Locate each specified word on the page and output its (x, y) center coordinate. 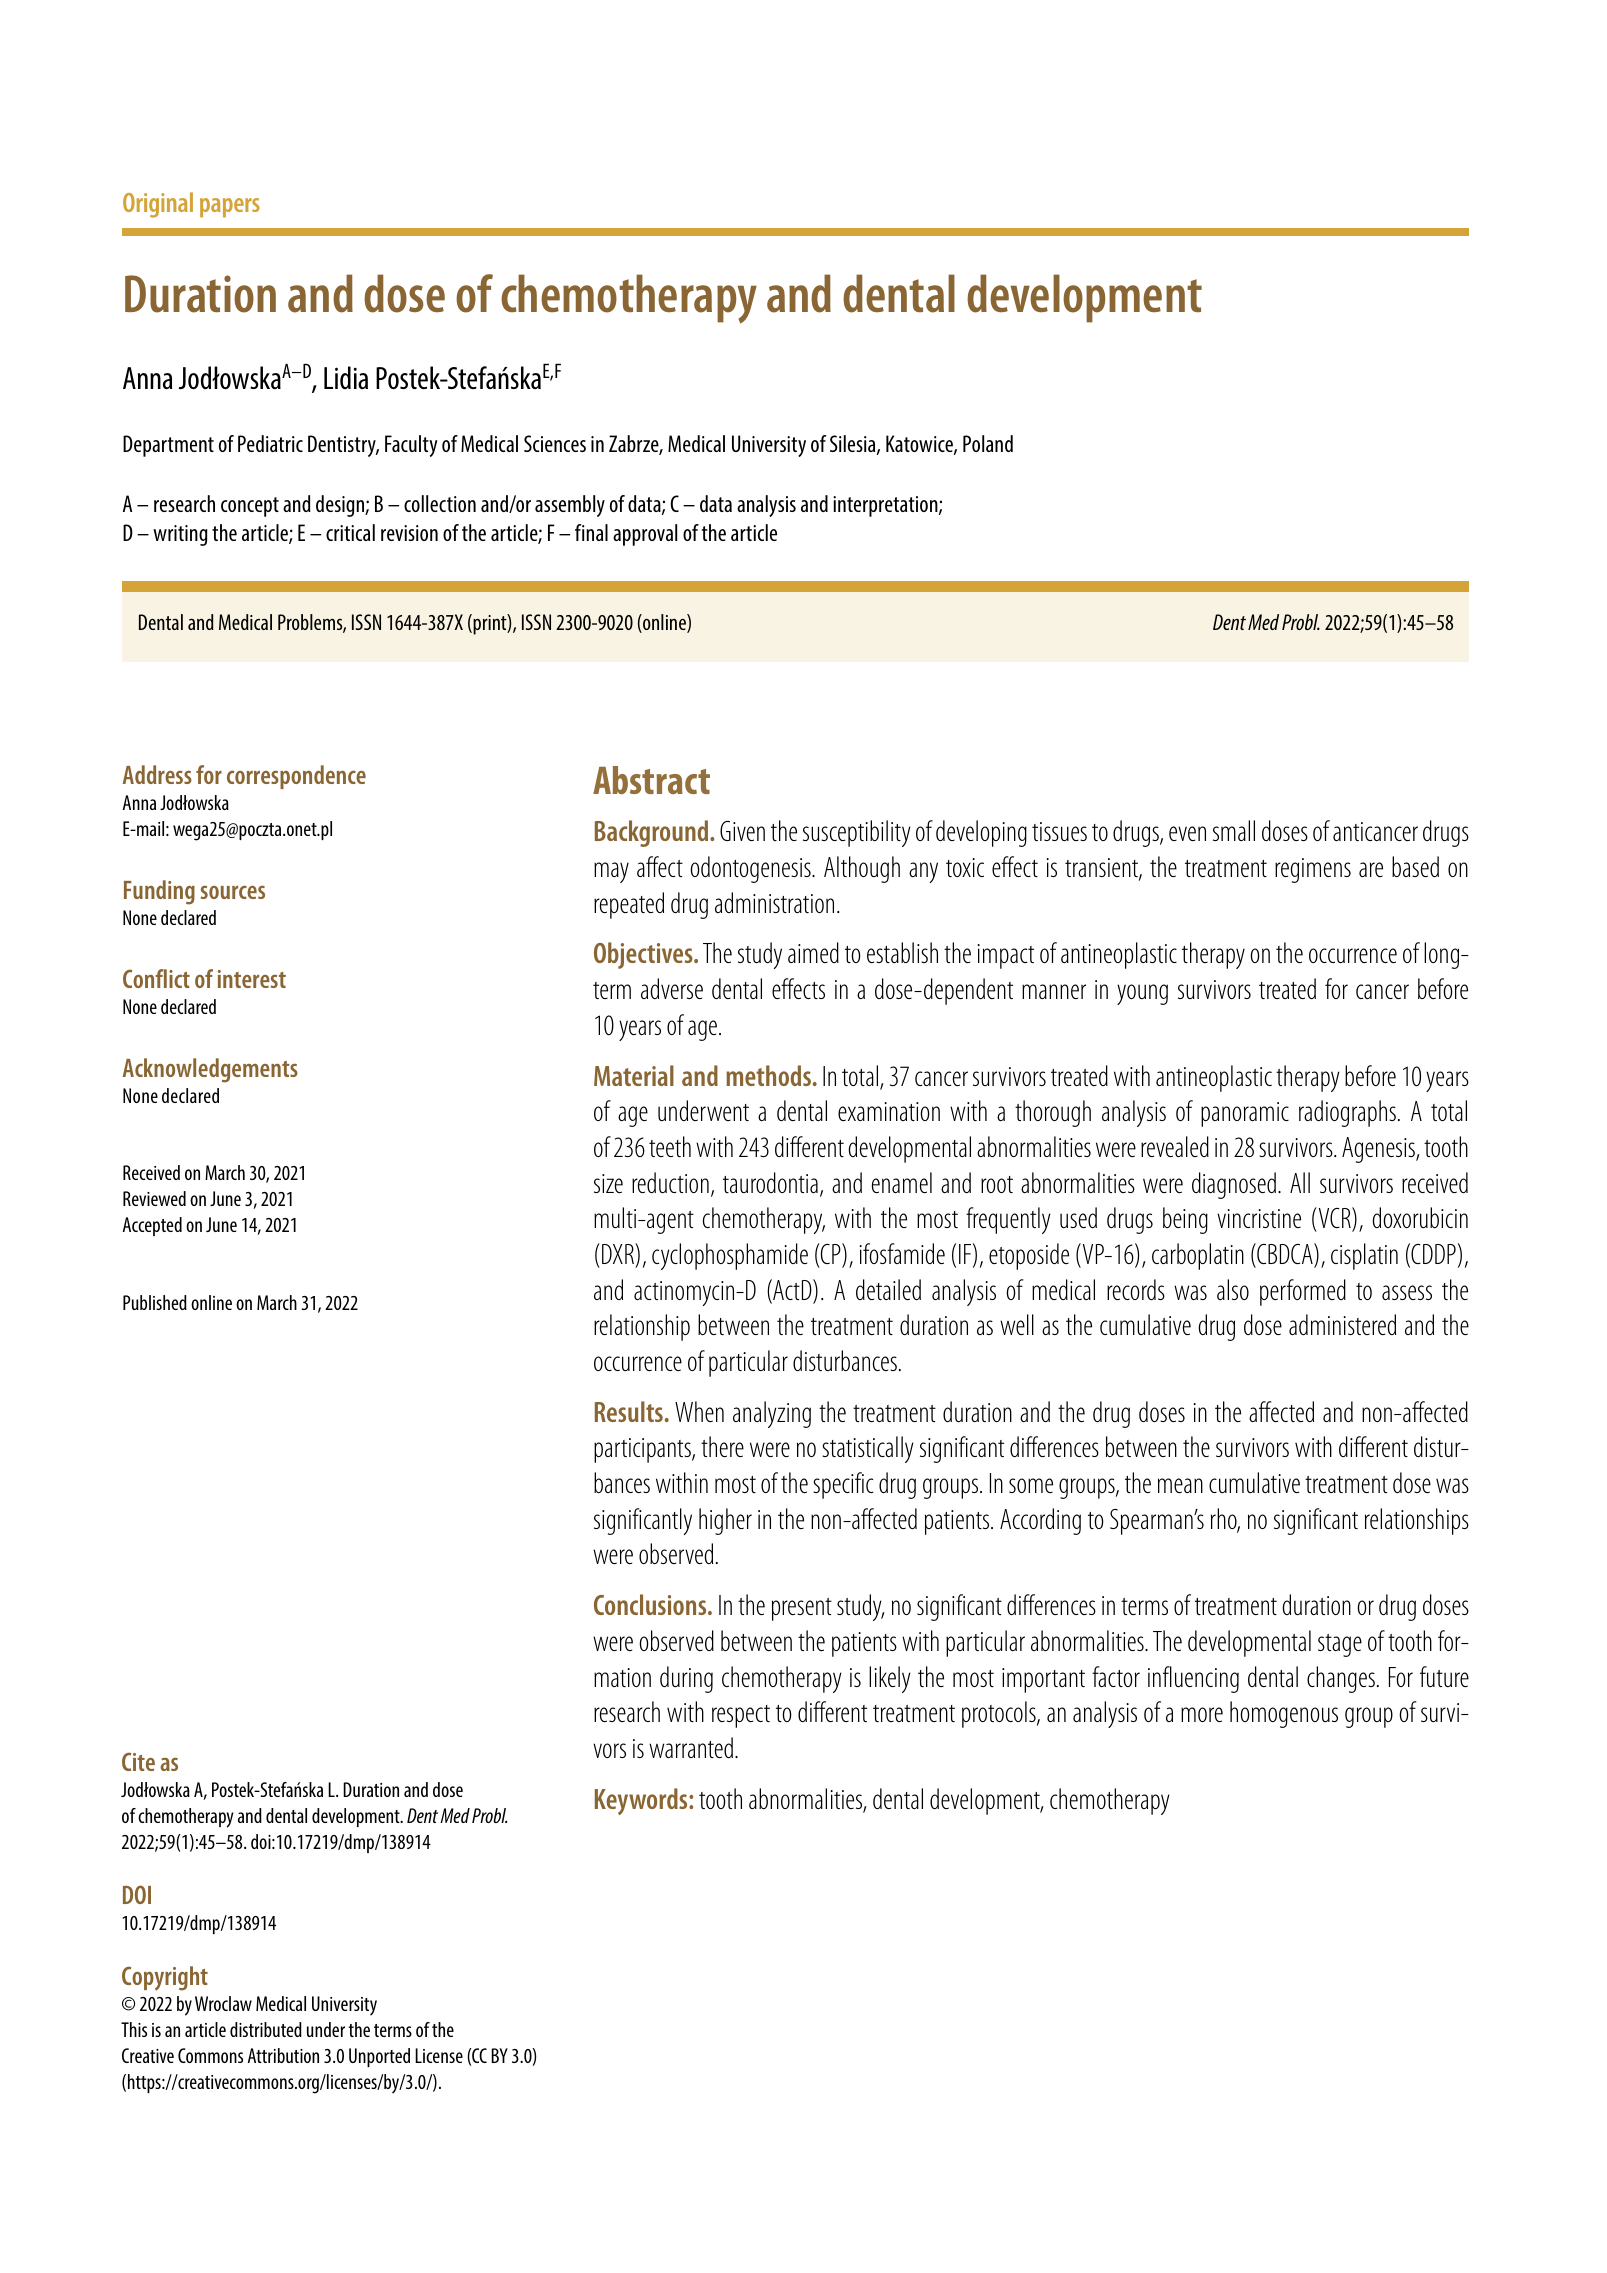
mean (1180, 1485)
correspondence (296, 777)
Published (155, 1302)
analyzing (772, 1414)
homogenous (1284, 1714)
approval (645, 535)
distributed (266, 2029)
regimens (1313, 870)
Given (742, 831)
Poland (988, 443)
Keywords (642, 1801)
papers (230, 207)
